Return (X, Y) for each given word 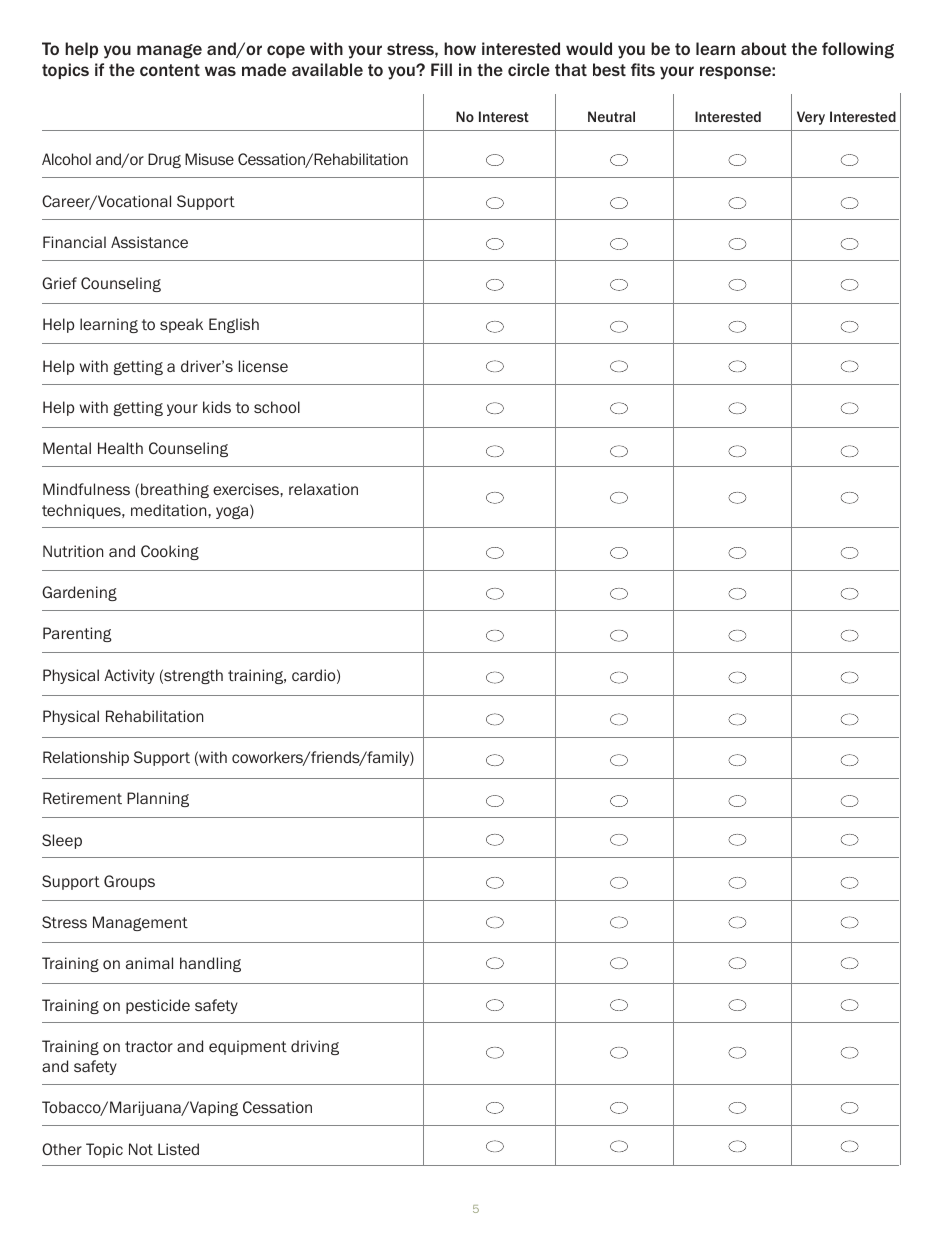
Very (811, 118)
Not (141, 1149)
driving (315, 1047)
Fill (441, 69)
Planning (158, 799)
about (764, 48)
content (170, 70)
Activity (129, 676)
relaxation (323, 489)
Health (120, 448)
